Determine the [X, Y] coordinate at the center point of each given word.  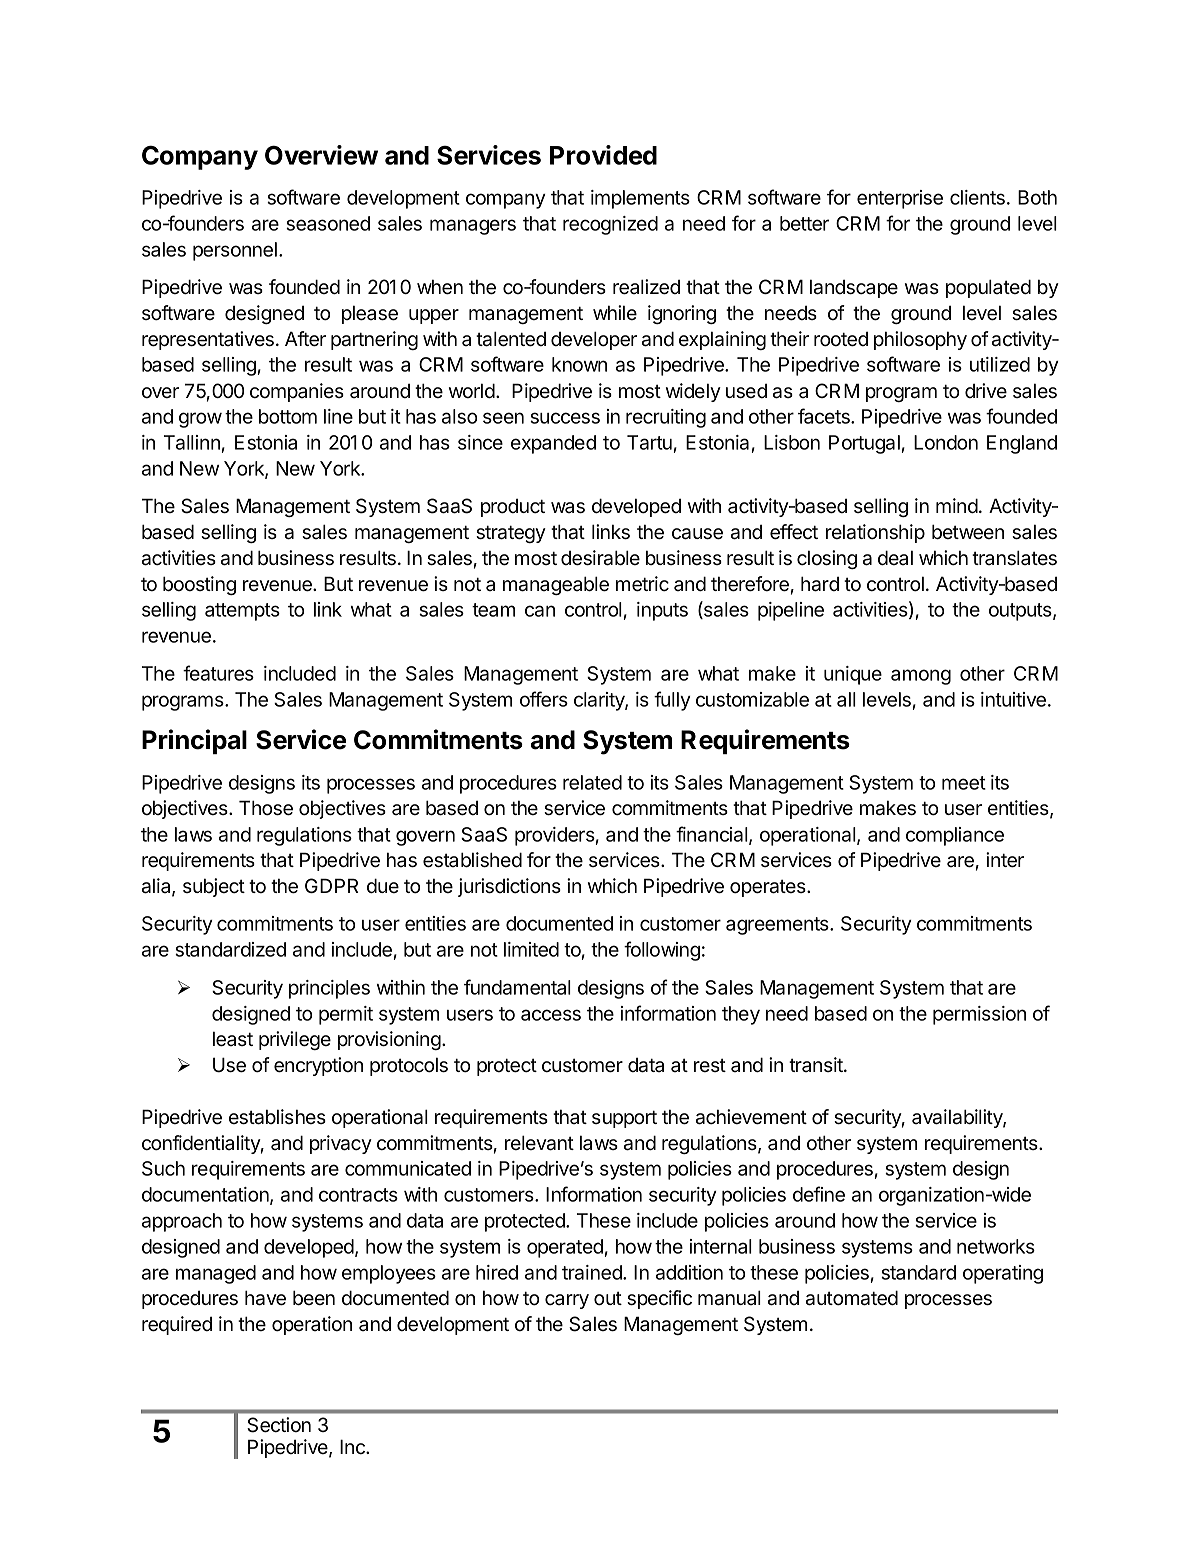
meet [964, 783]
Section [279, 1425]
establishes [277, 1117]
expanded [553, 444]
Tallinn [193, 444]
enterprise [900, 199]
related [592, 782]
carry [567, 1301]
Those [266, 808]
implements [640, 199]
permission [979, 1015]
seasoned [328, 223]
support [624, 1119]
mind [957, 506]
